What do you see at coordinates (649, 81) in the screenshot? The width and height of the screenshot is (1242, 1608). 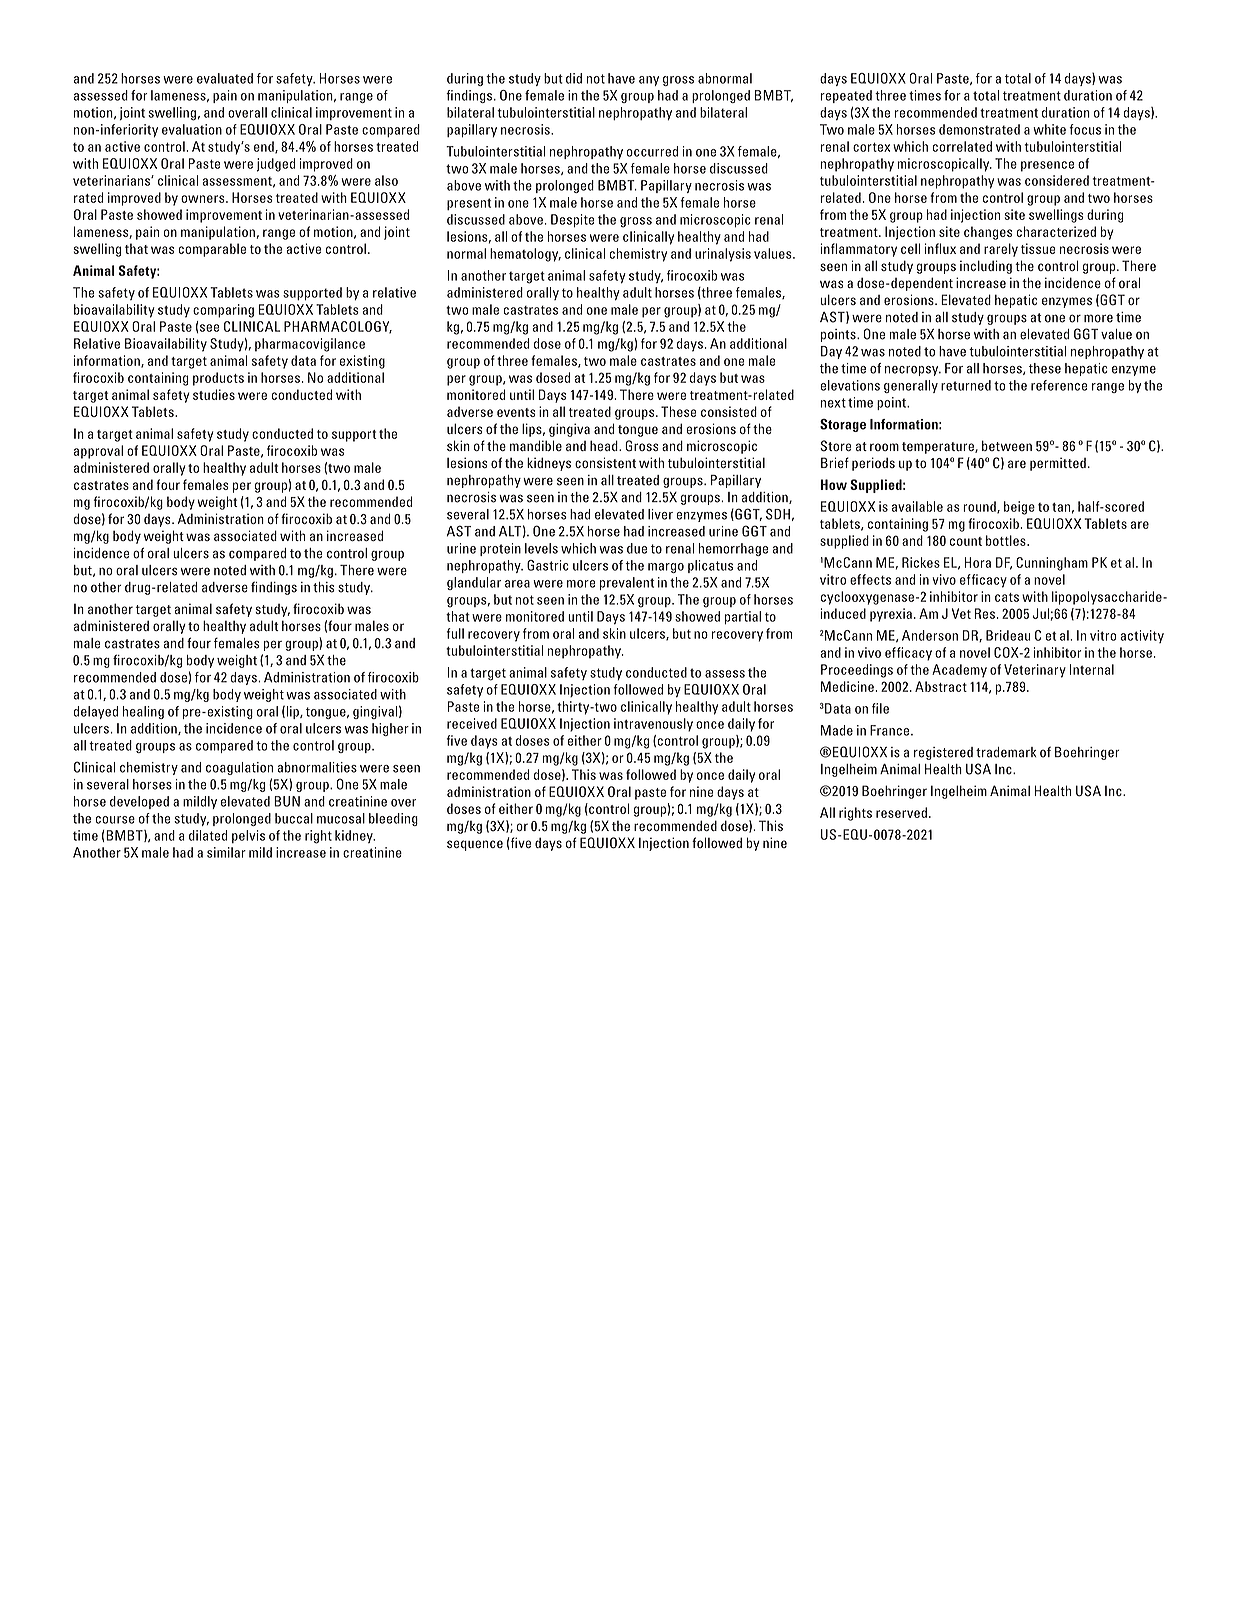 I see `any` at bounding box center [649, 81].
